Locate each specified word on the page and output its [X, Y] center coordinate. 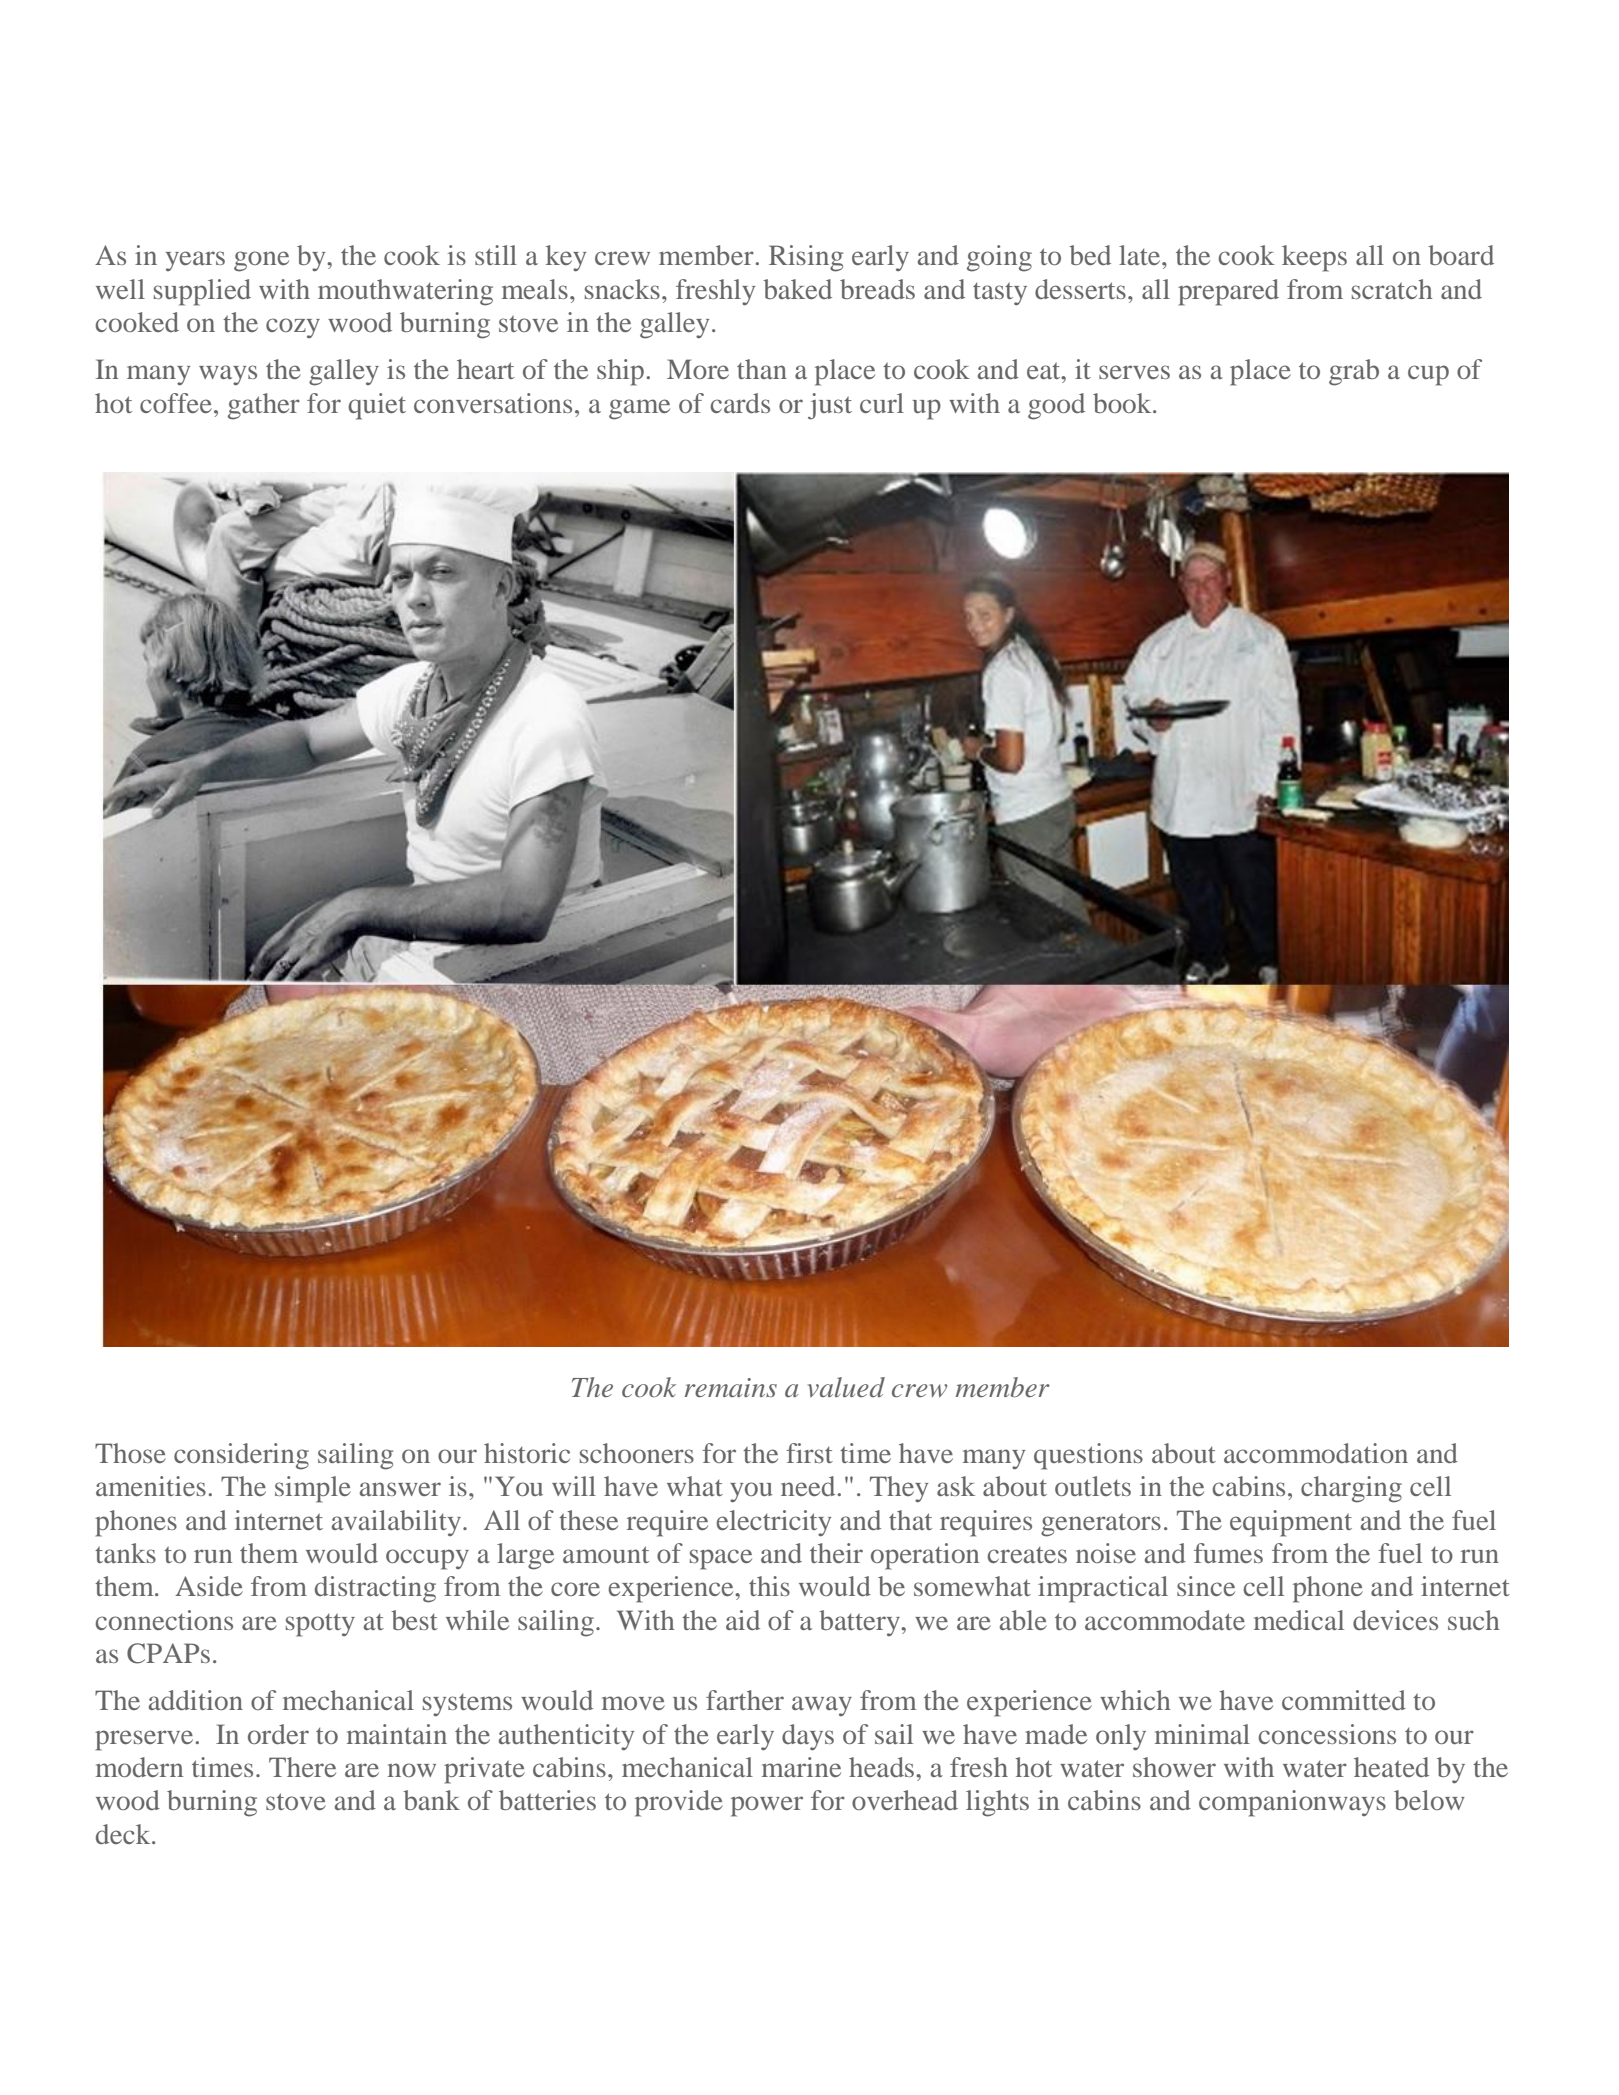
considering [241, 1456]
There [302, 1767]
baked [797, 289]
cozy [293, 328]
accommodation [1316, 1453]
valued [846, 1387]
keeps [1314, 258]
